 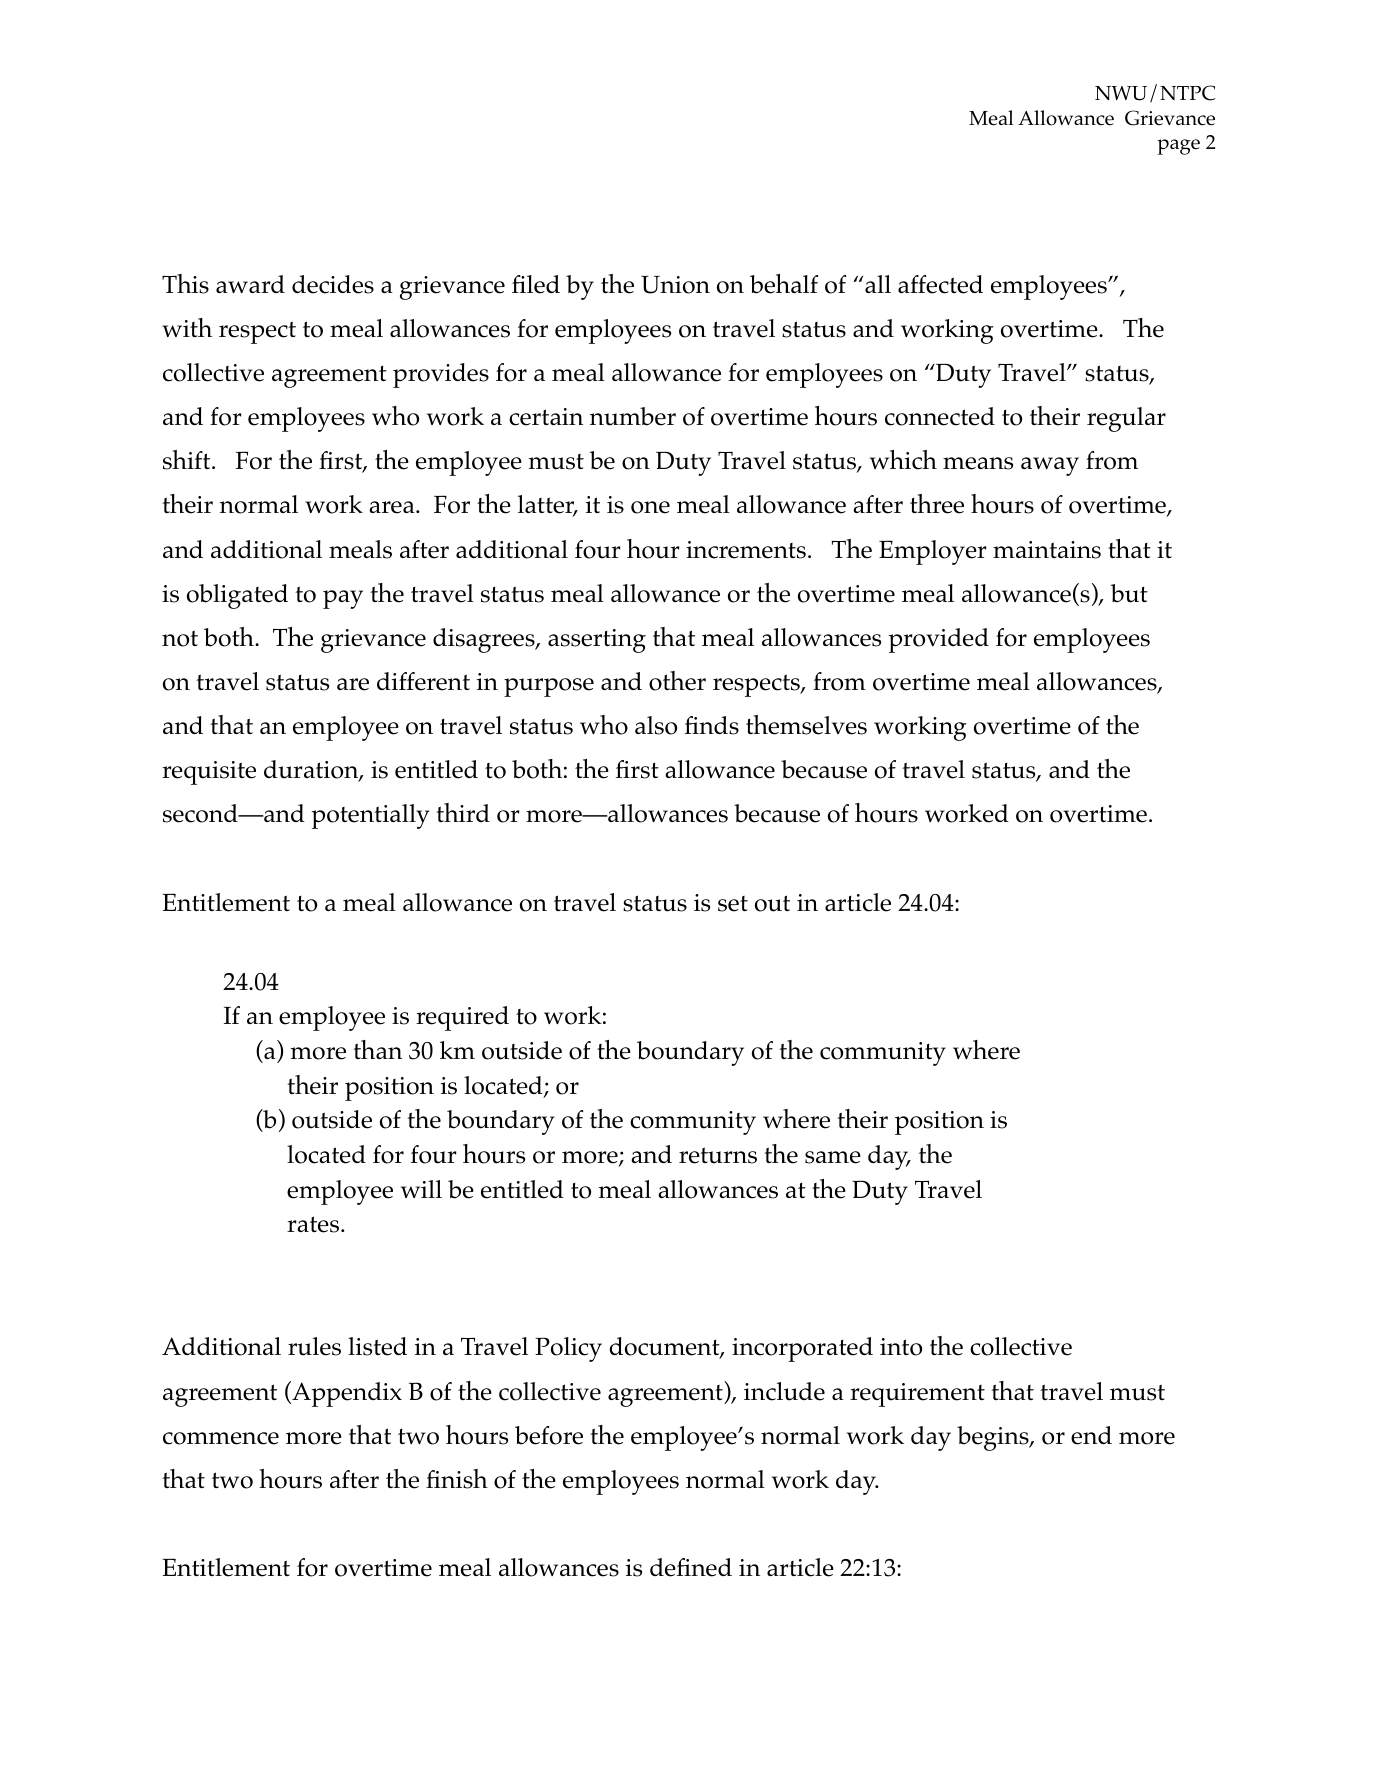 I want to click on decides, so click(x=333, y=284).
